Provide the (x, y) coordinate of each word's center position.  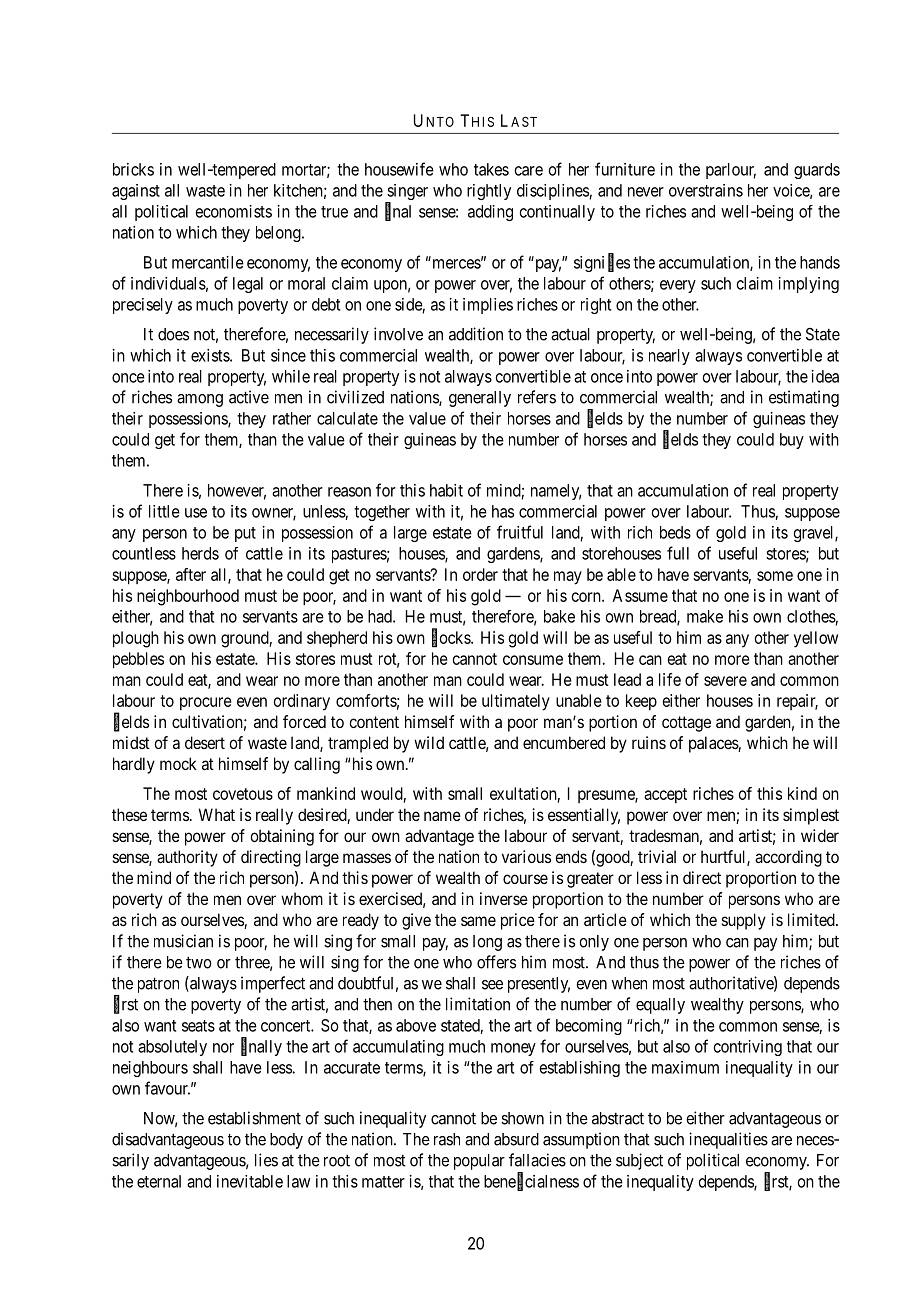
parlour (731, 171)
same (478, 921)
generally (480, 399)
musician (183, 941)
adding (490, 213)
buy (792, 441)
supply (744, 921)
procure (206, 703)
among (200, 400)
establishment (254, 1118)
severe (725, 681)
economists (234, 211)
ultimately (516, 702)
